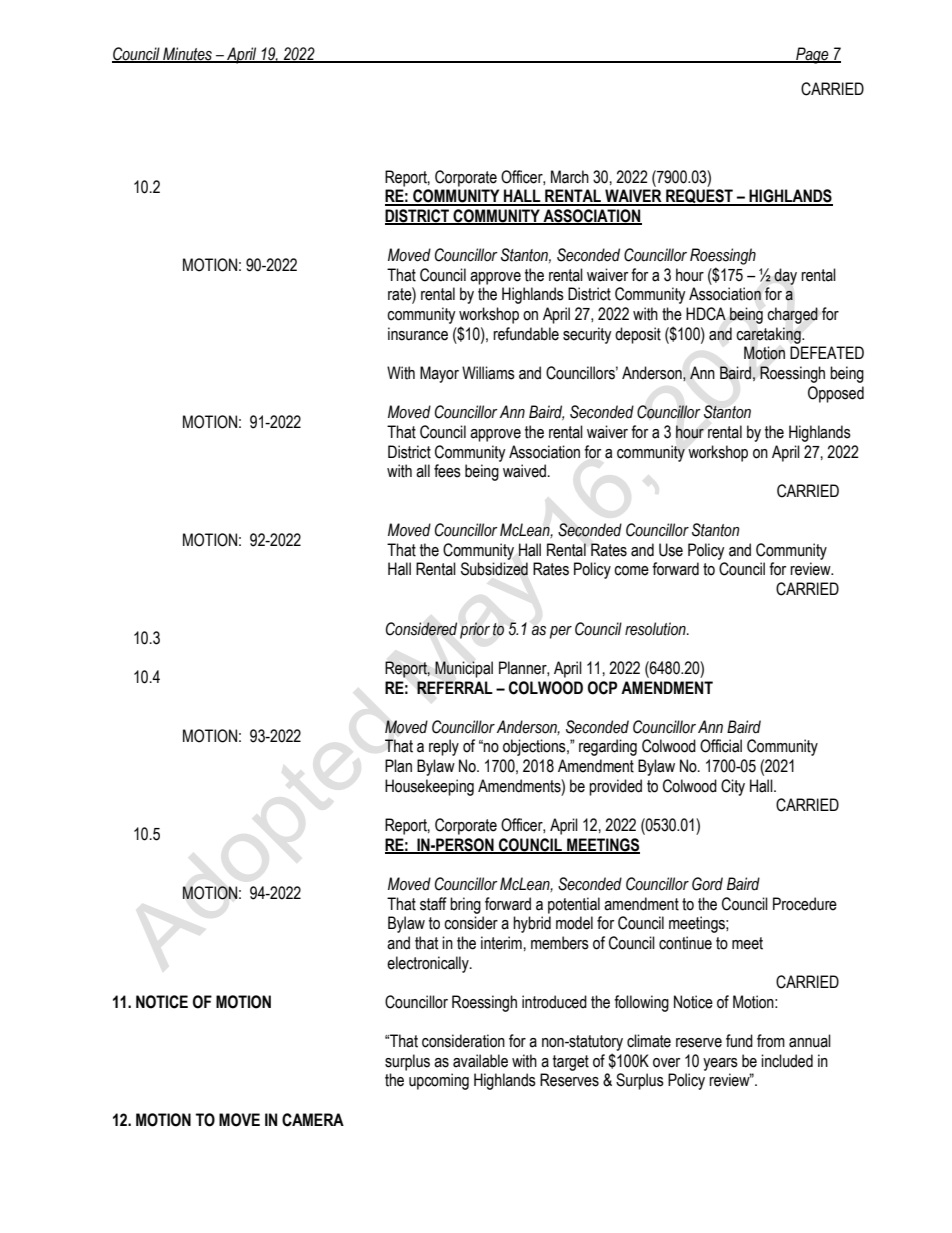 Image resolution: width=952 pixels, height=1233 pixels. What do you see at coordinates (475, 630) in the image?
I see `prior` at bounding box center [475, 630].
